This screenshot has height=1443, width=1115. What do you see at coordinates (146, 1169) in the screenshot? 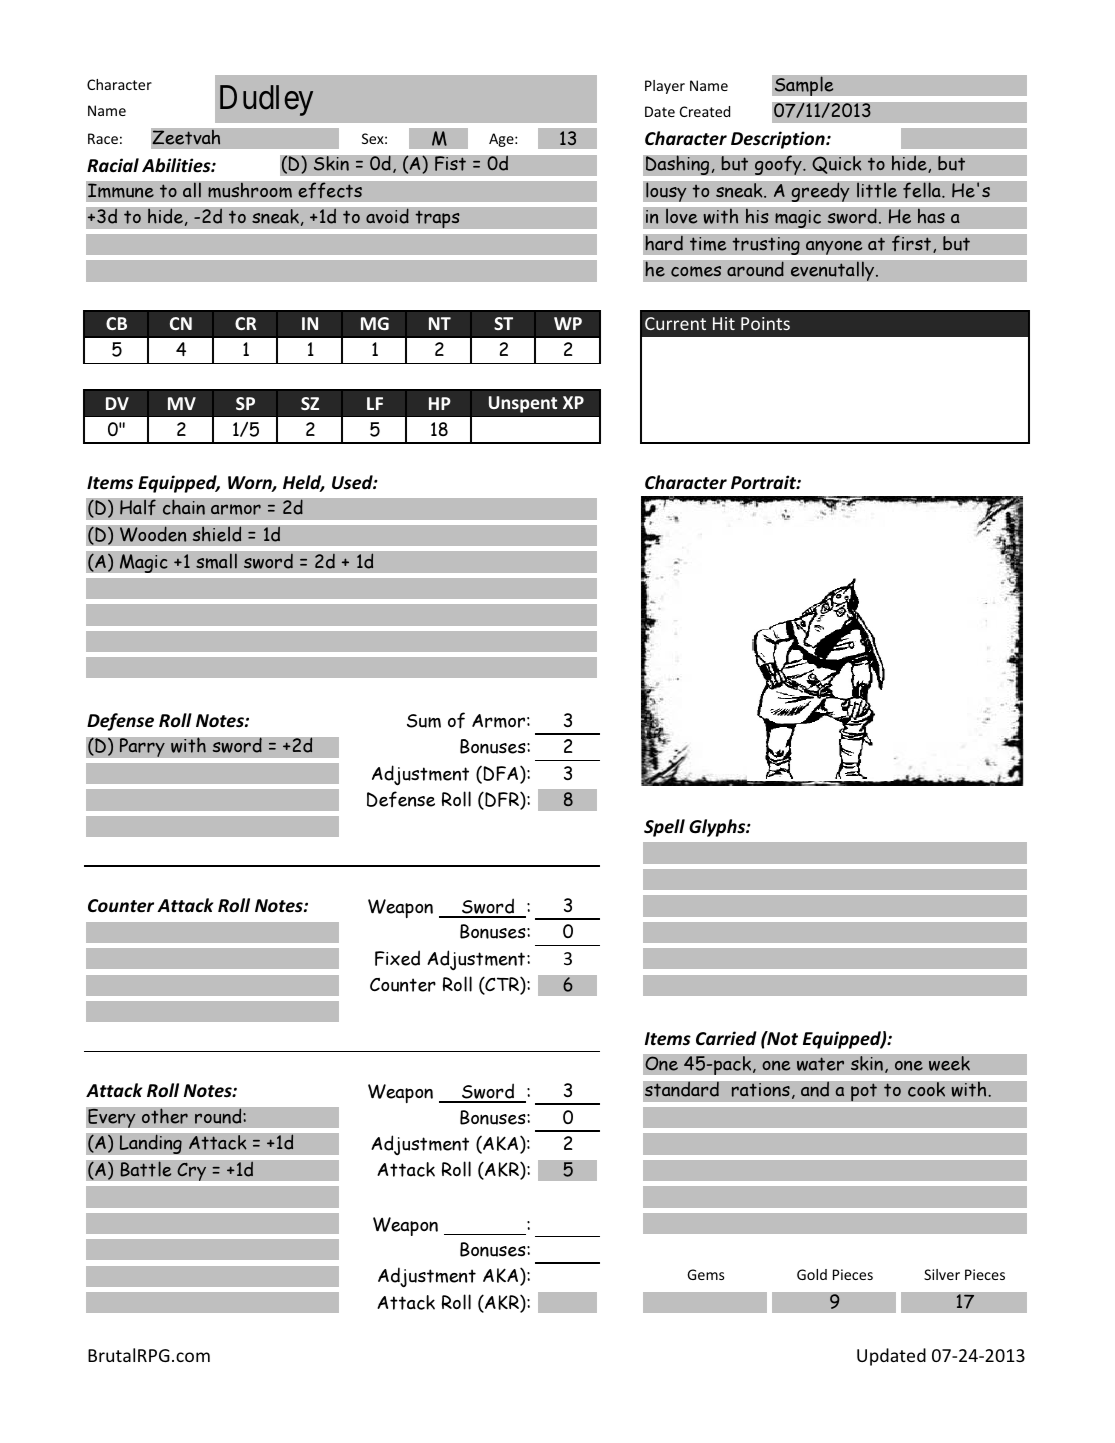
I see `Battle` at bounding box center [146, 1169].
